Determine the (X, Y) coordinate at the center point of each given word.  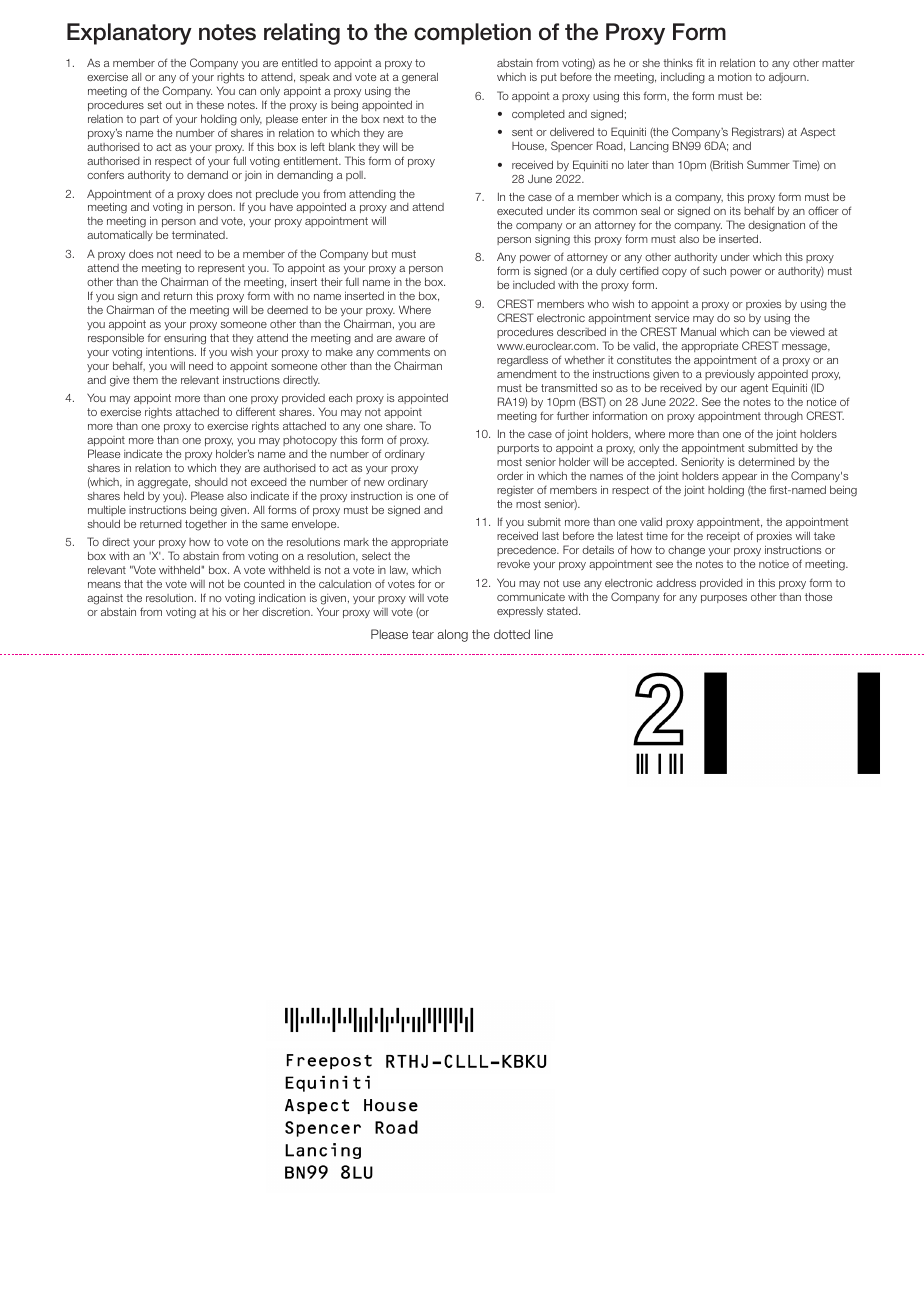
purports (518, 449)
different (255, 411)
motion (735, 77)
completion (472, 34)
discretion (287, 611)
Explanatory (129, 34)
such (714, 270)
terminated (199, 234)
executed (520, 211)
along (452, 635)
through (783, 417)
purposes (724, 599)
